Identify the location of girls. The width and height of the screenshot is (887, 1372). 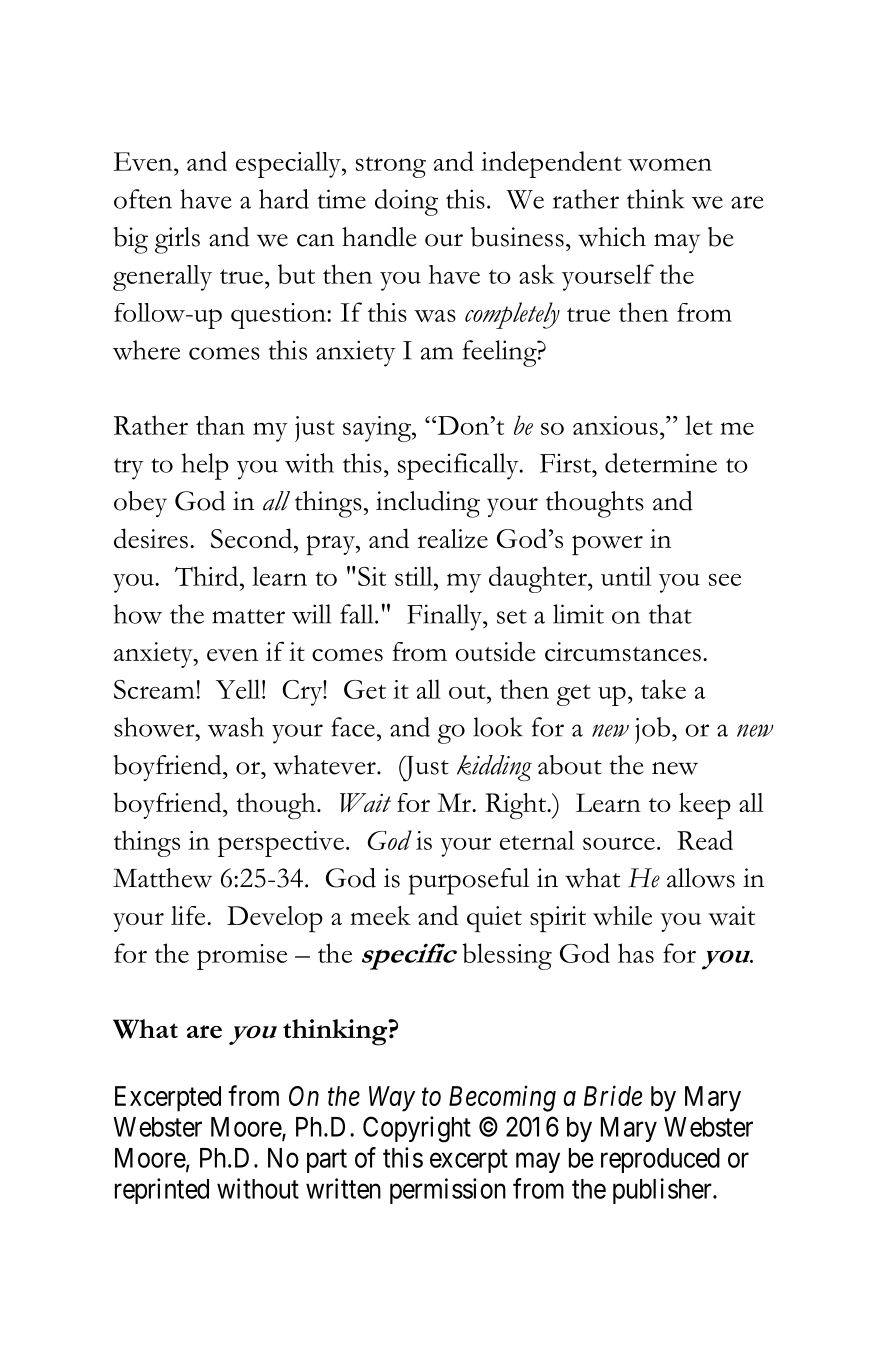
(177, 240).
